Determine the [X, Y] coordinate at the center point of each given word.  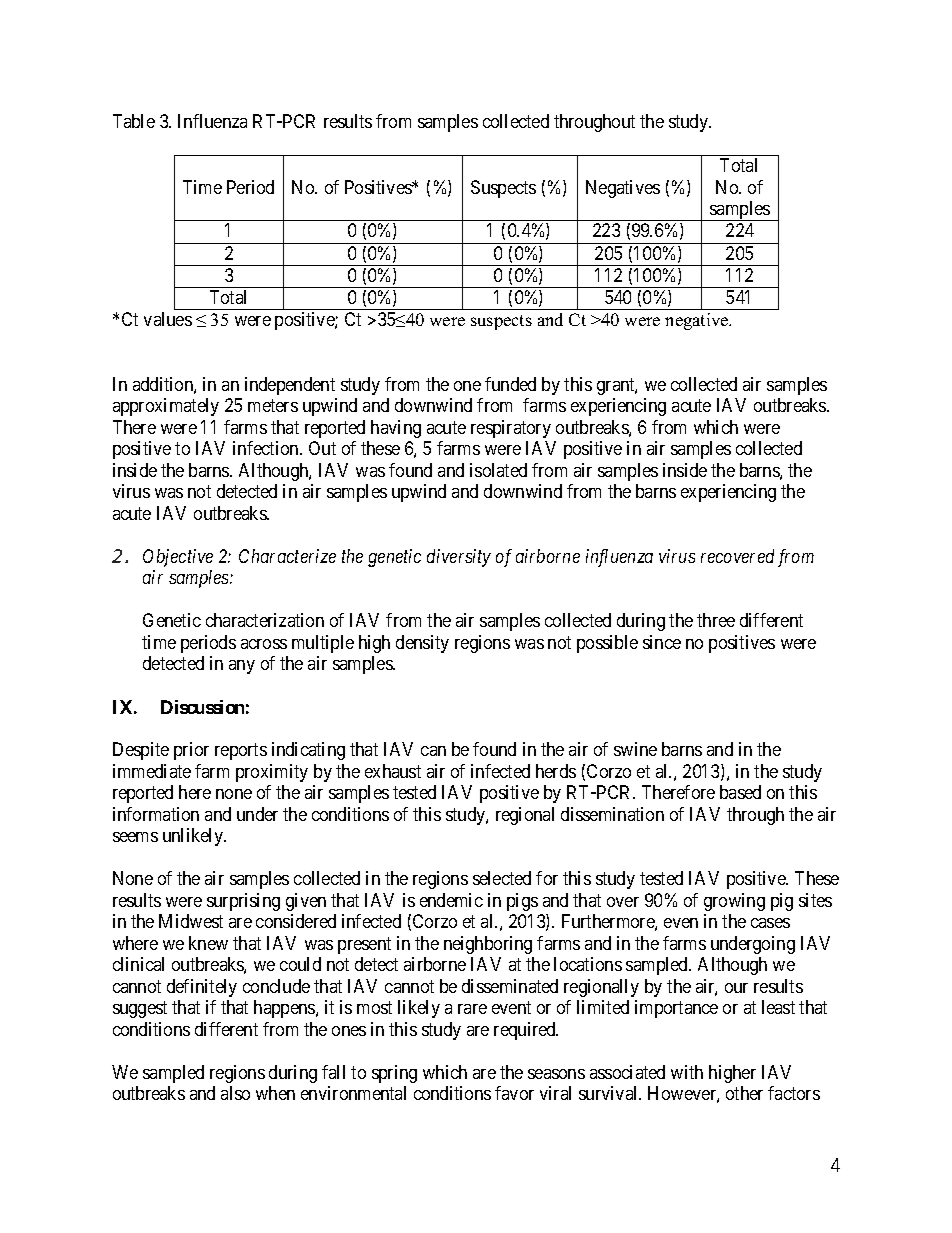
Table [134, 121]
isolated [498, 470]
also [235, 1093]
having [396, 429]
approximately [166, 407]
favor [514, 1093]
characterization [265, 620]
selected [502, 878]
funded [510, 384]
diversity [459, 558]
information [156, 814]
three [716, 620]
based [740, 792]
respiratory [511, 429]
